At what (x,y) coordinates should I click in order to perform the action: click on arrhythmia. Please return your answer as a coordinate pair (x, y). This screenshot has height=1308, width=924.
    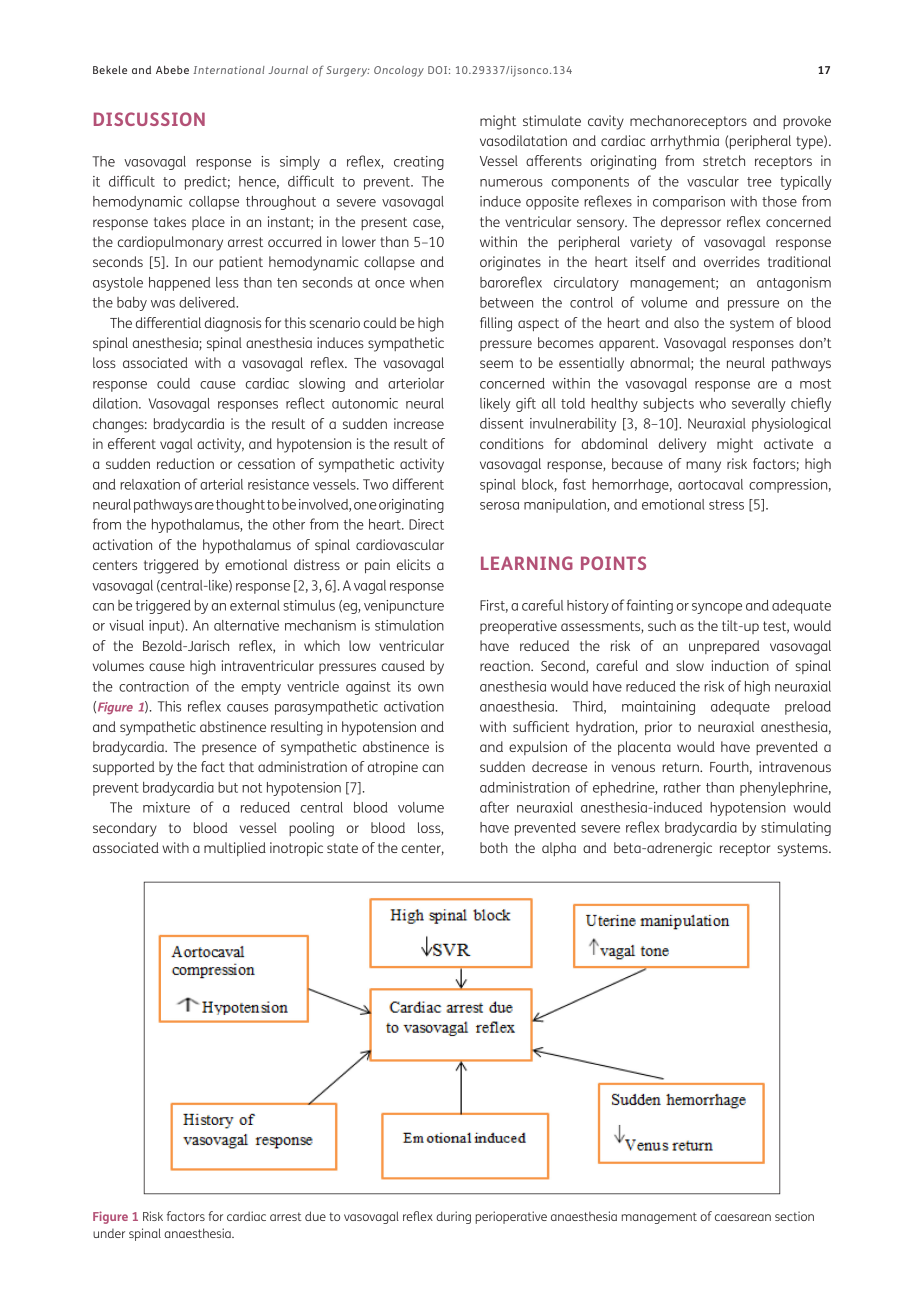
    Looking at the image, I should click on (685, 142).
